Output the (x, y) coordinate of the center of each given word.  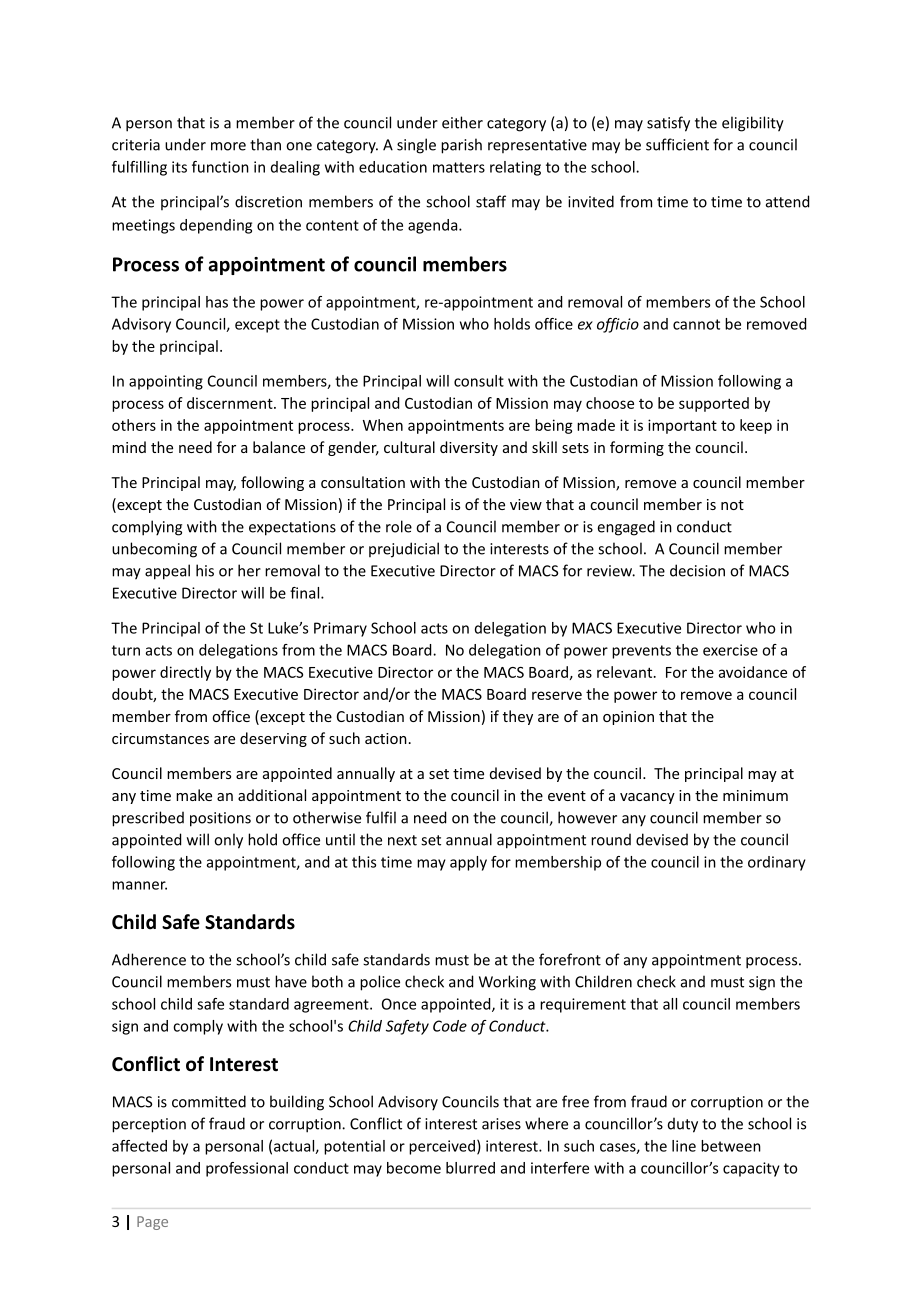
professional (247, 1169)
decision (697, 570)
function (220, 167)
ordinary (777, 863)
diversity (469, 448)
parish (461, 146)
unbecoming (154, 550)
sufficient (677, 144)
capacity (751, 1169)
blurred (470, 1168)
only (228, 841)
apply (468, 863)
